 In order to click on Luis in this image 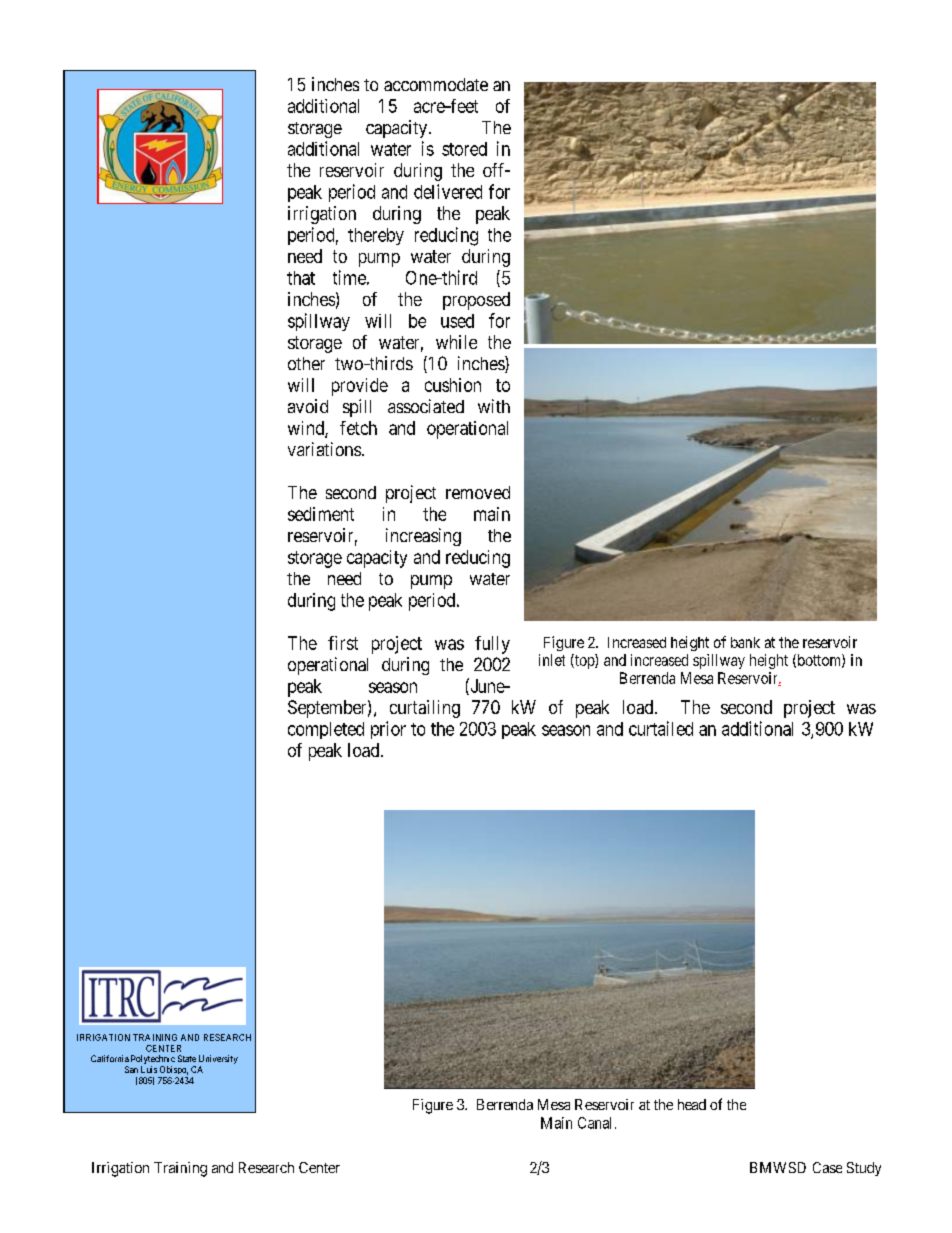, I will do `click(149, 1069)`.
